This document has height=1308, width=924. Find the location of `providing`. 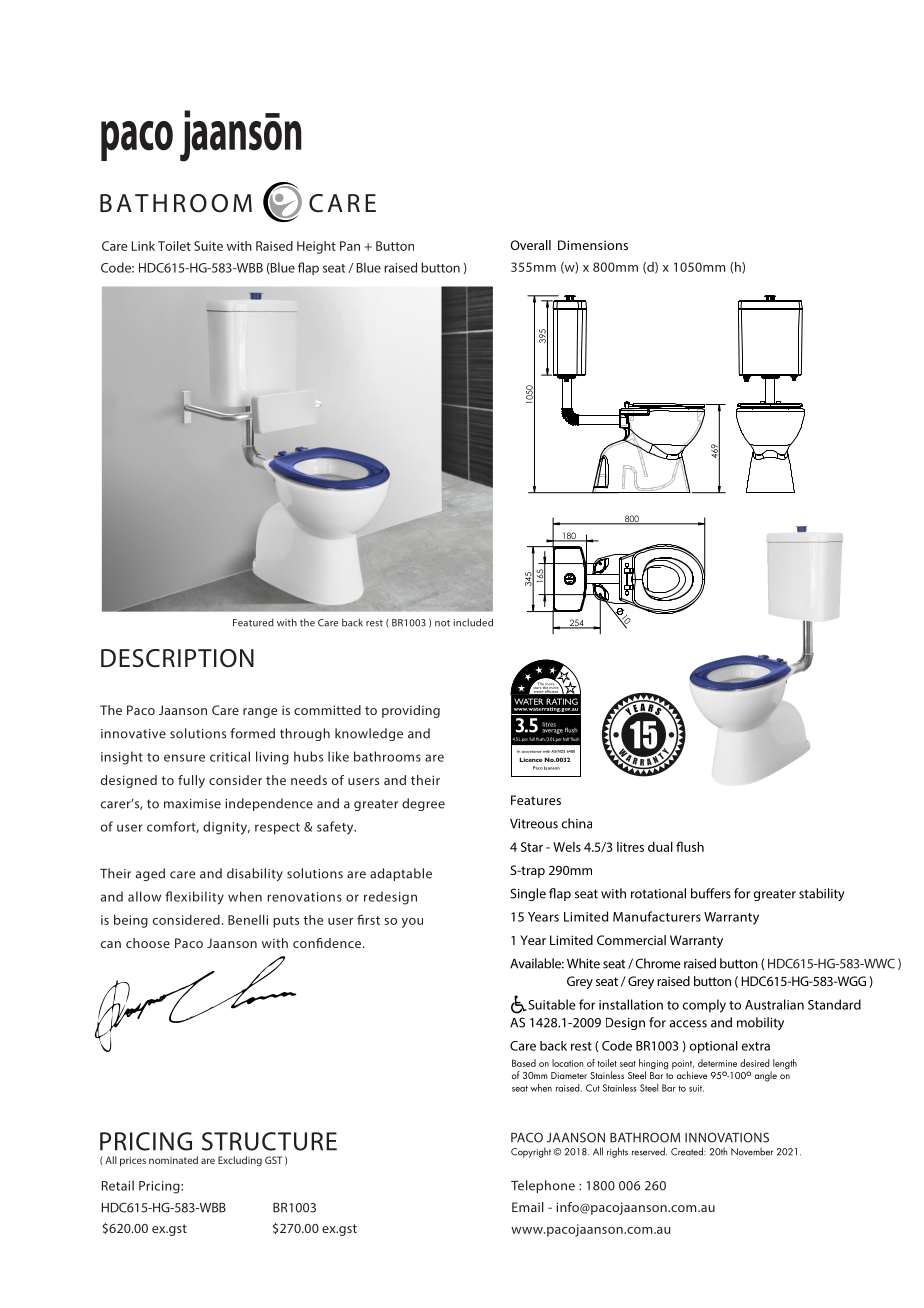

providing is located at coordinates (411, 711).
